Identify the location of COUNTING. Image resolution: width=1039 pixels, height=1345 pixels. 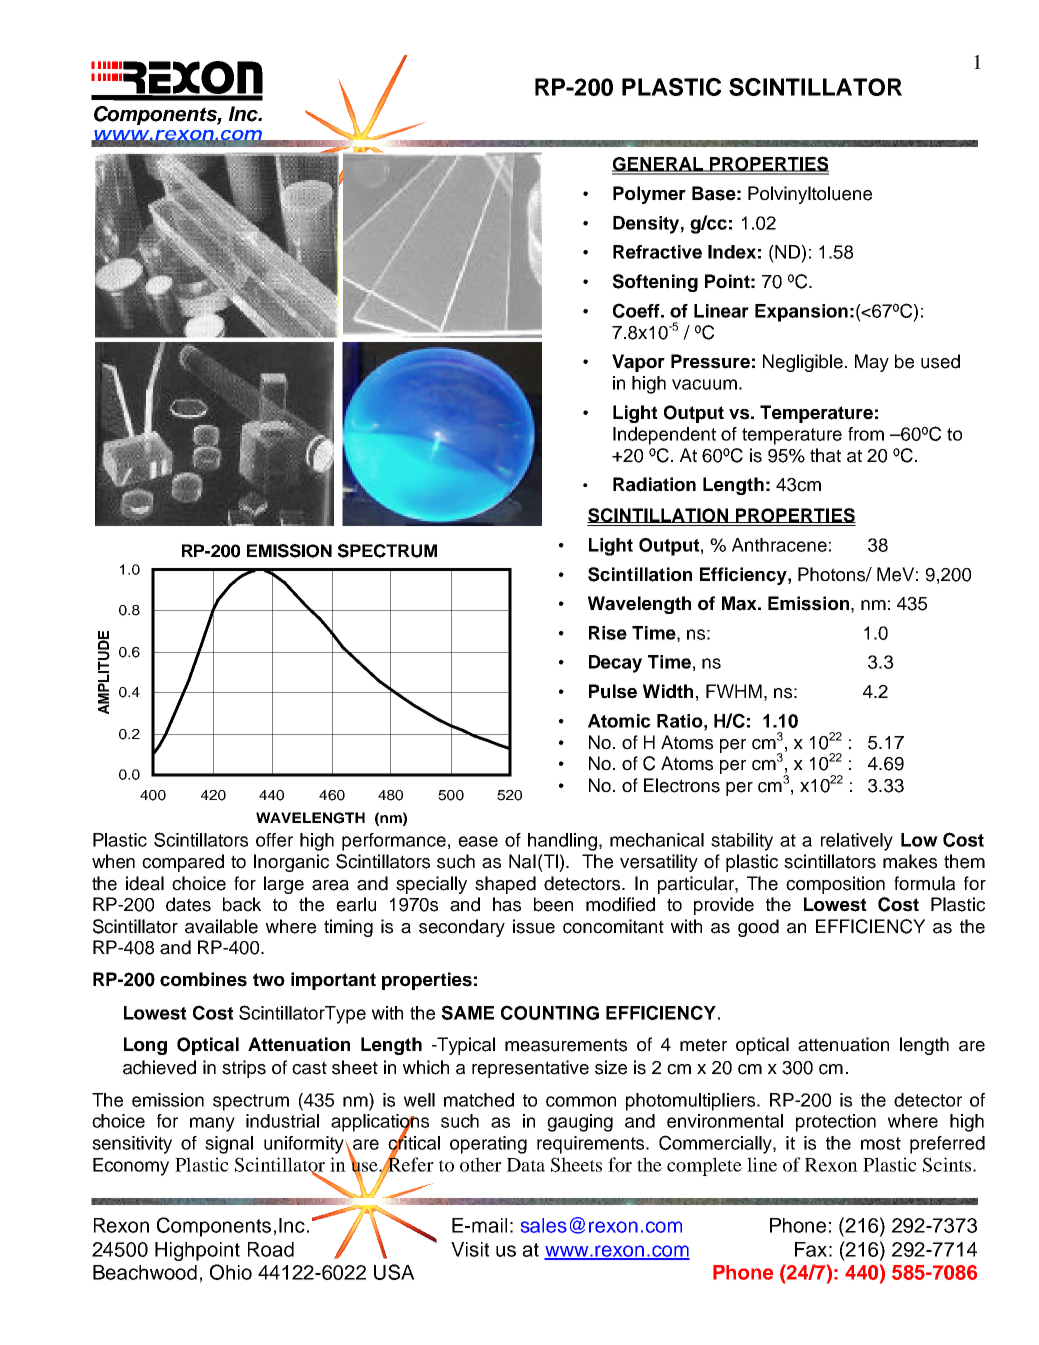
(550, 1012).
